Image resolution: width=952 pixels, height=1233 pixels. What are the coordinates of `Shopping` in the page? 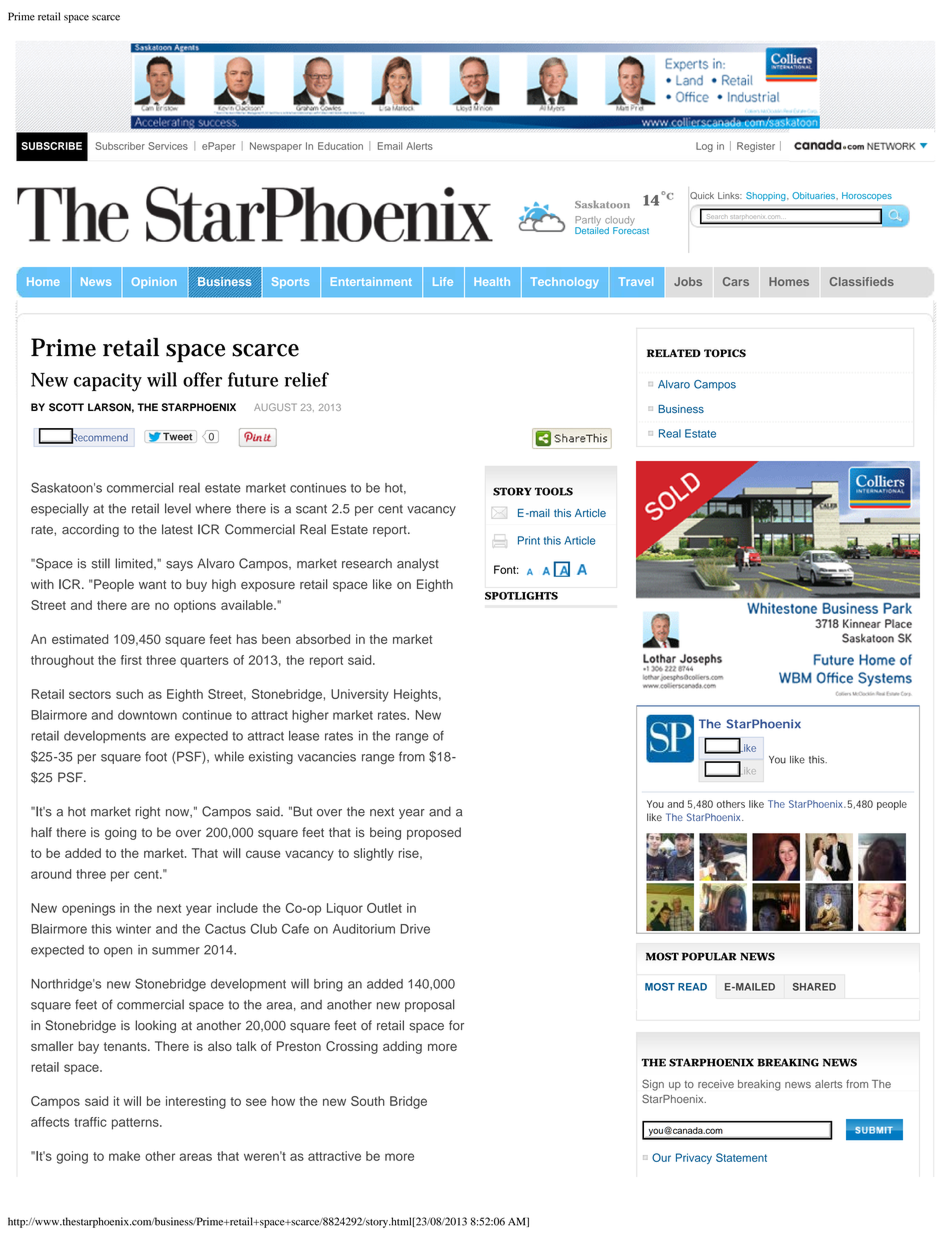 It's located at (767, 196).
